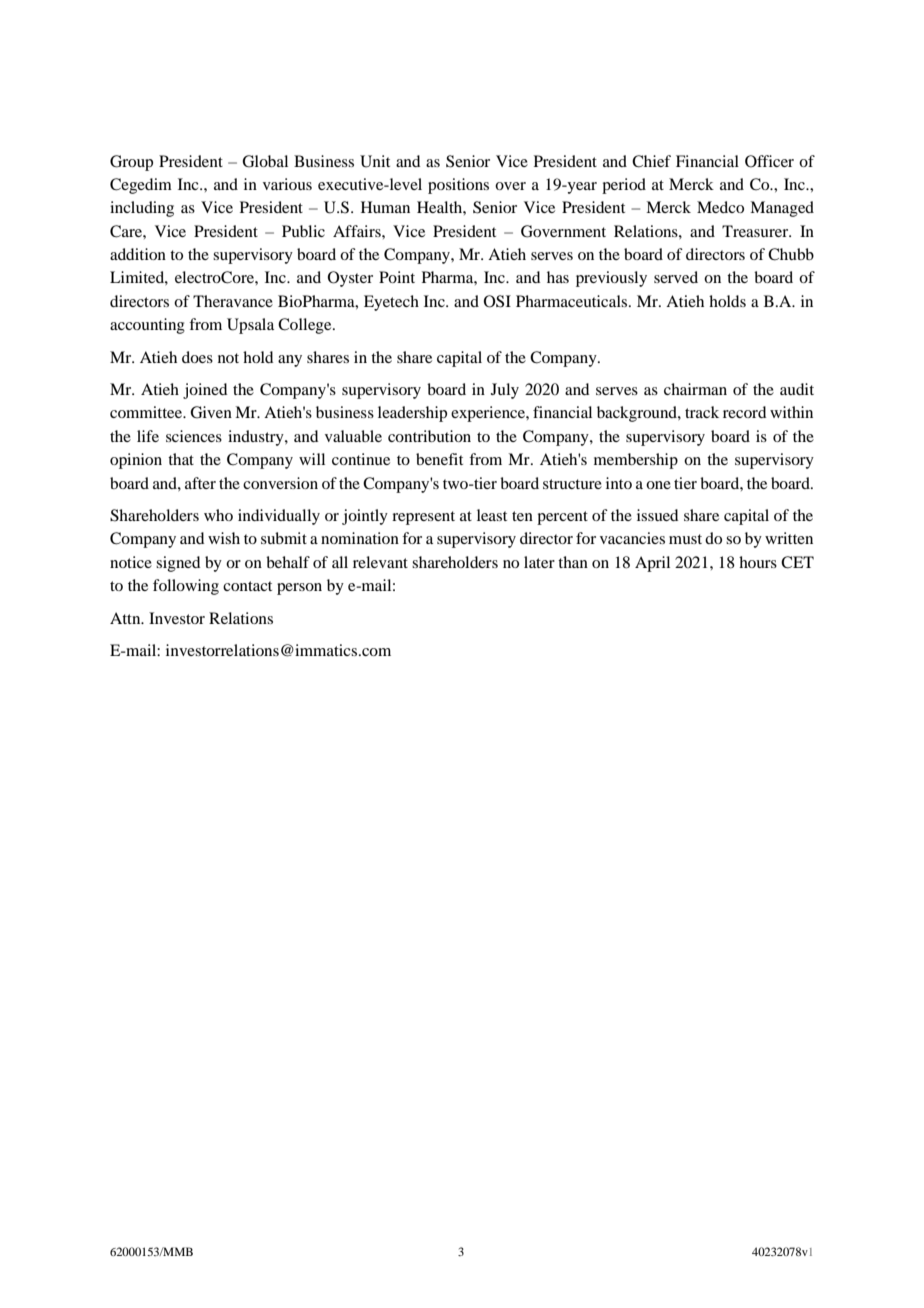  What do you see at coordinates (695, 389) in the image?
I see `chairman` at bounding box center [695, 389].
